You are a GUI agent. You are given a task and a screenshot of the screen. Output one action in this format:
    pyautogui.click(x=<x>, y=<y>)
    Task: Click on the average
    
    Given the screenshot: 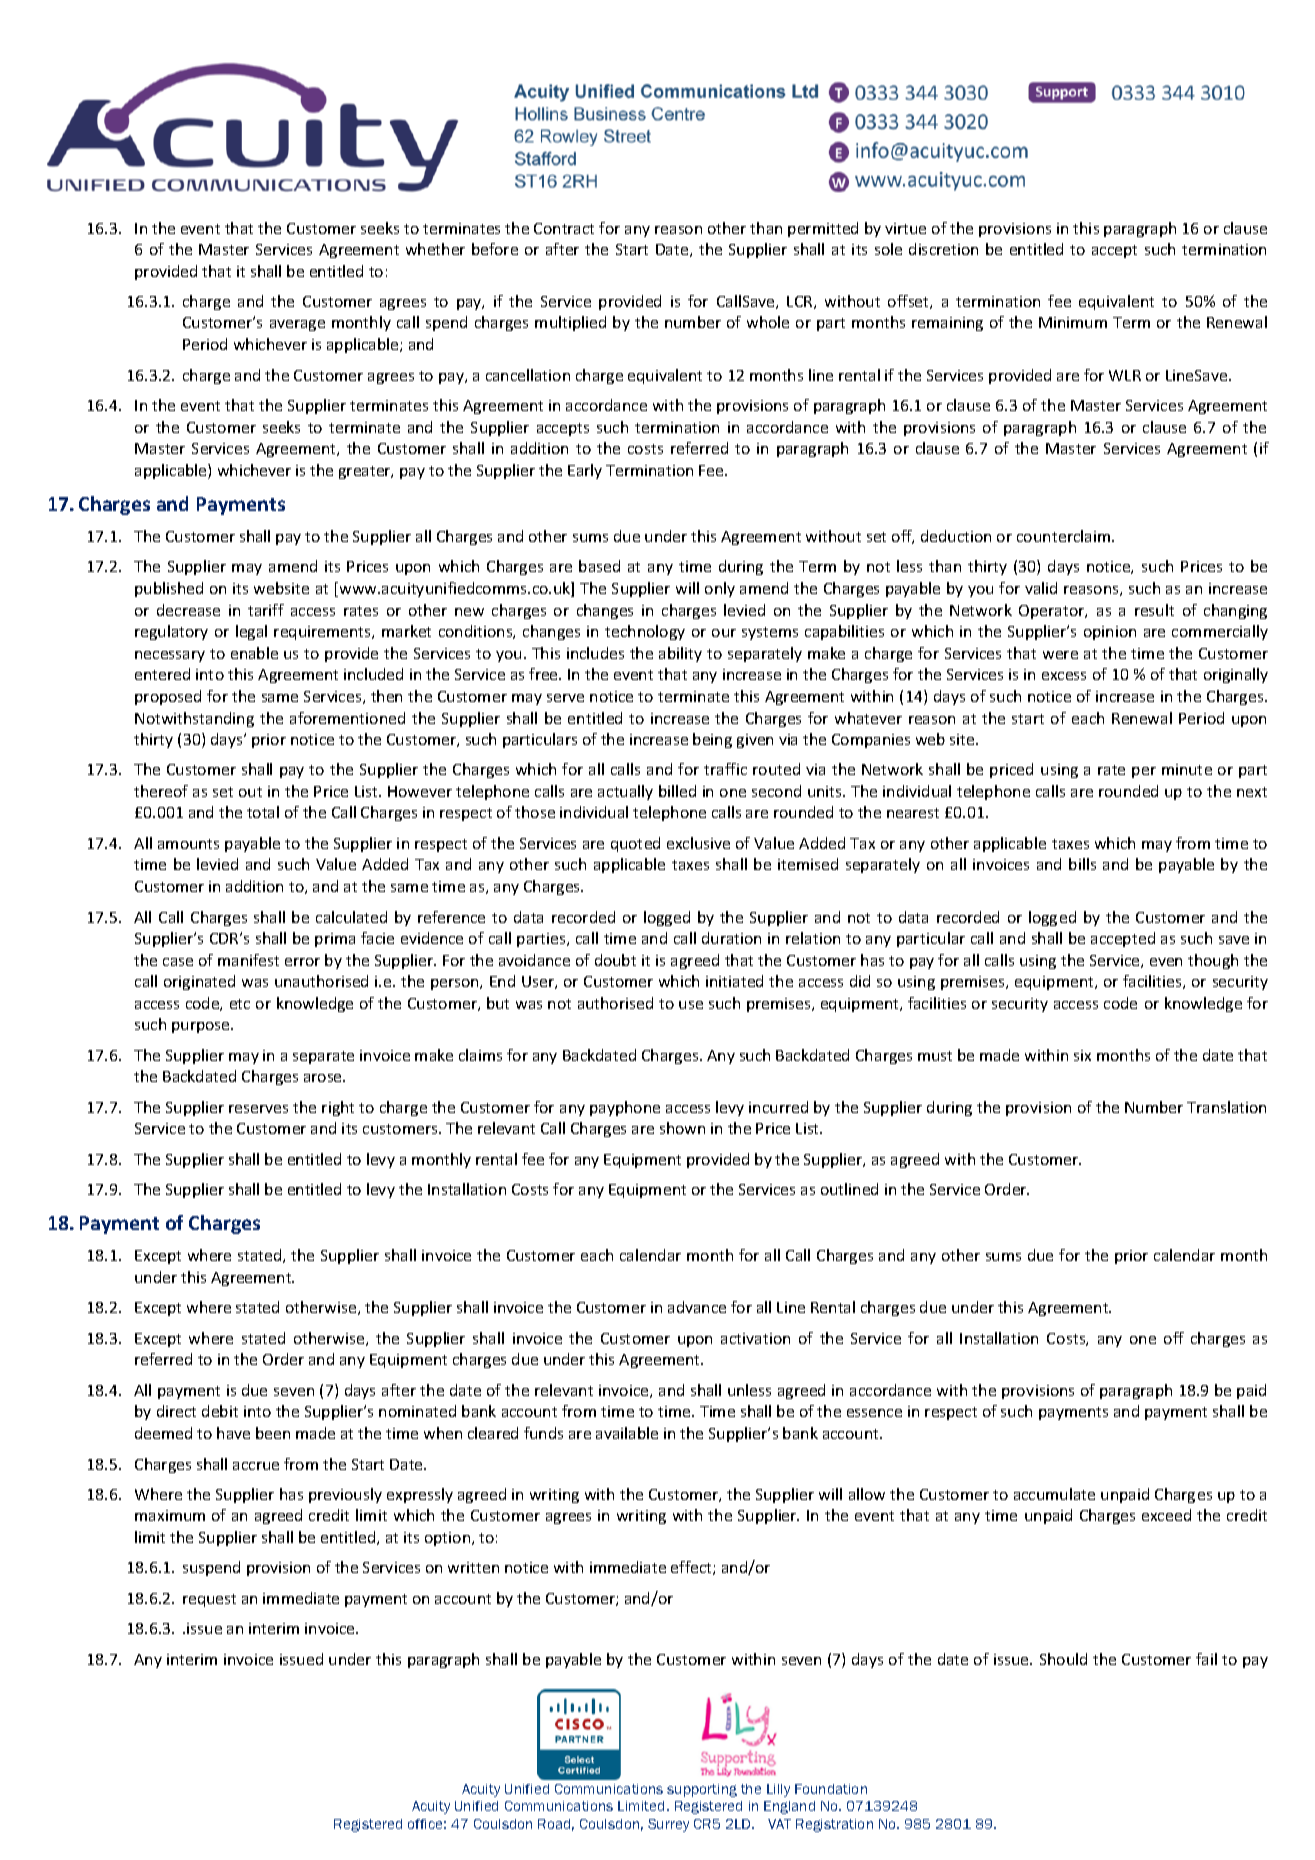 What is the action you would take?
    pyautogui.click(x=297, y=325)
